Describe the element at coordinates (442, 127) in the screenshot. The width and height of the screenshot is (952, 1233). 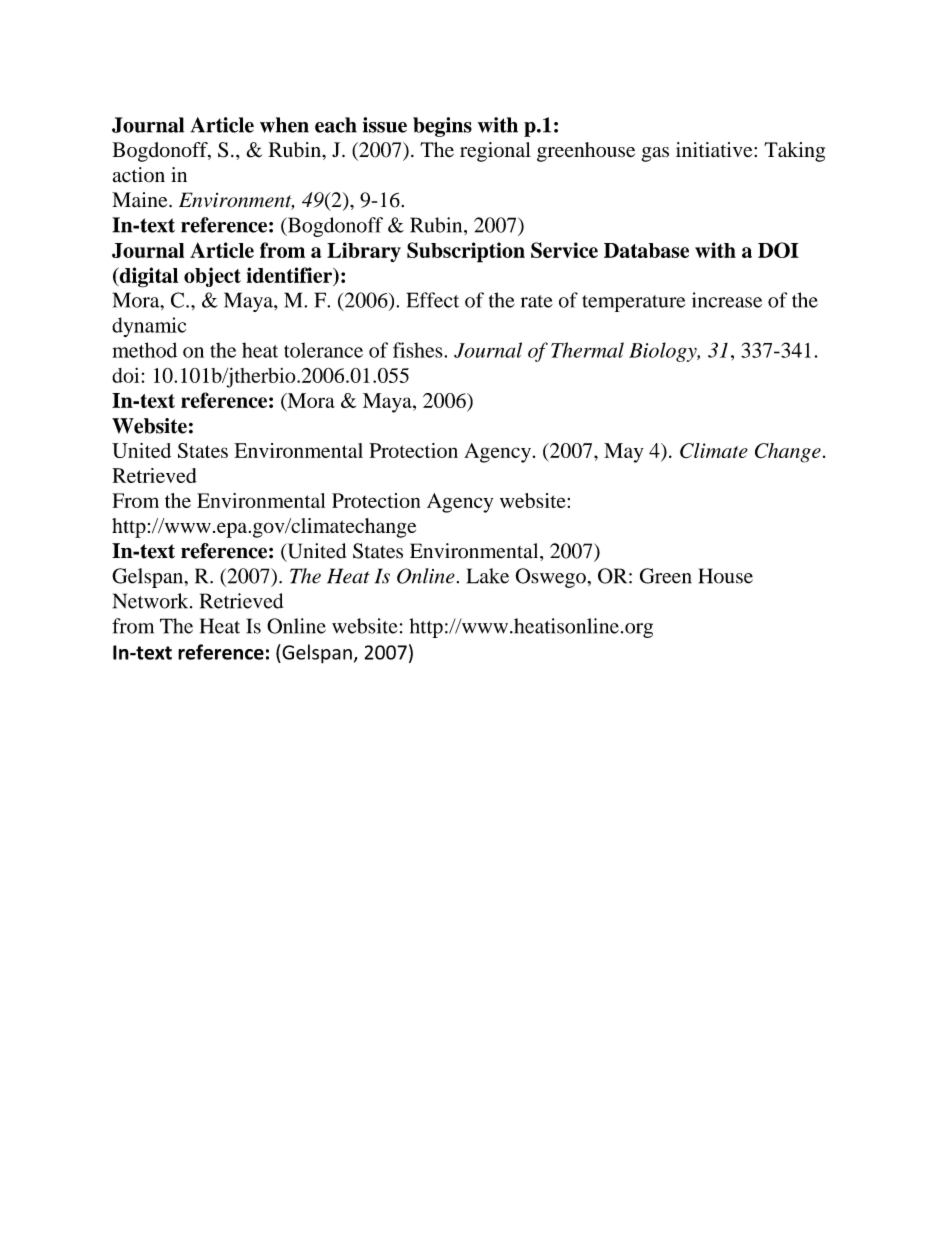
I see `begins` at that location.
